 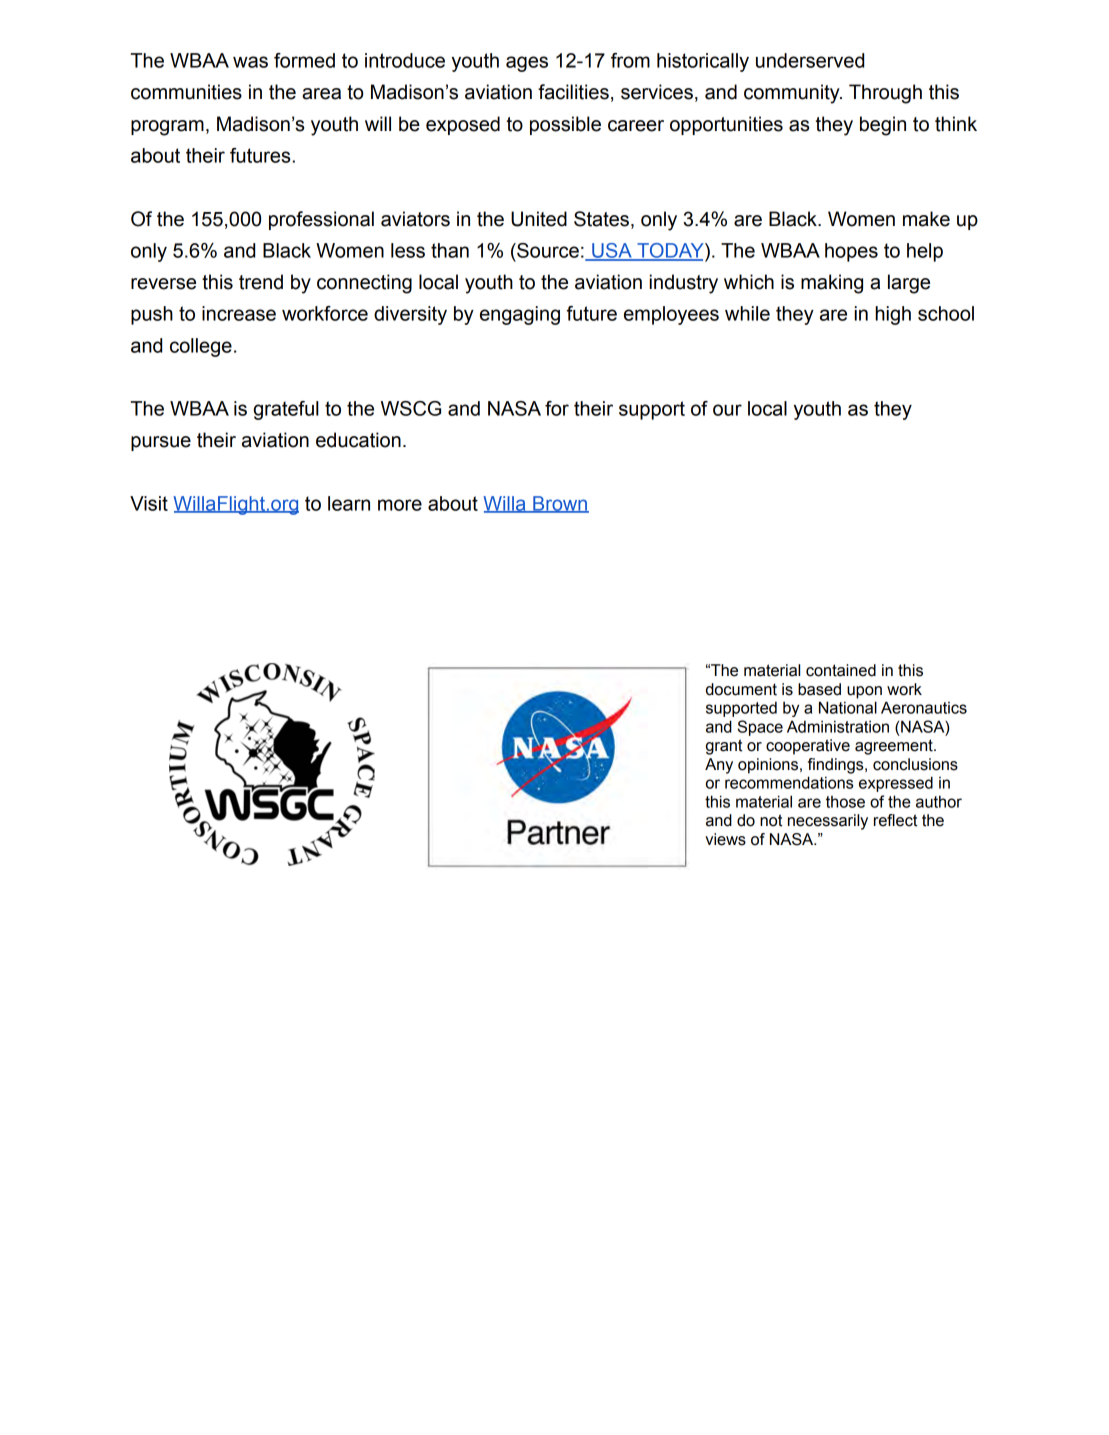 I want to click on document, so click(x=741, y=689).
